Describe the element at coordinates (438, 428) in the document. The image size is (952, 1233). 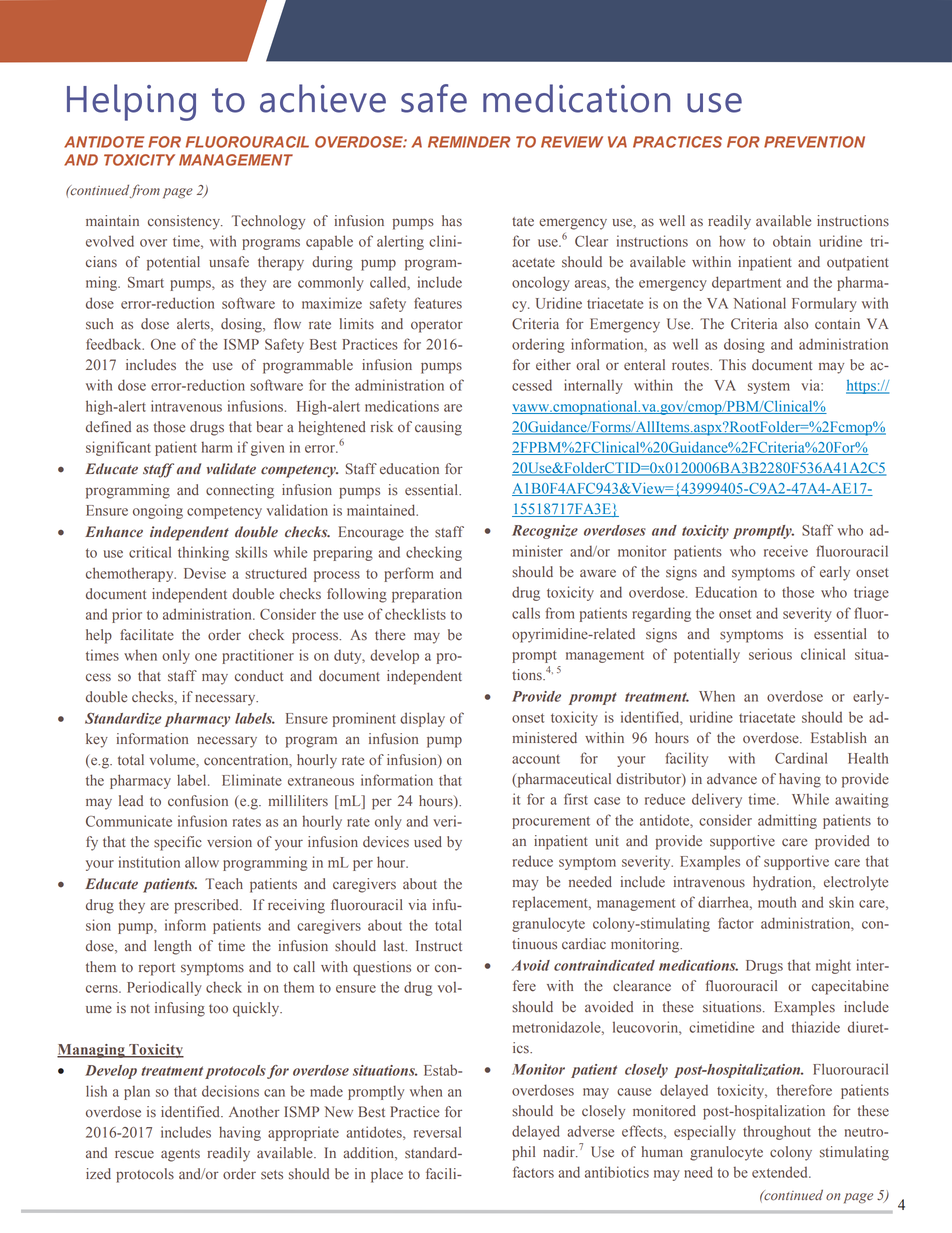
I see `causing` at that location.
